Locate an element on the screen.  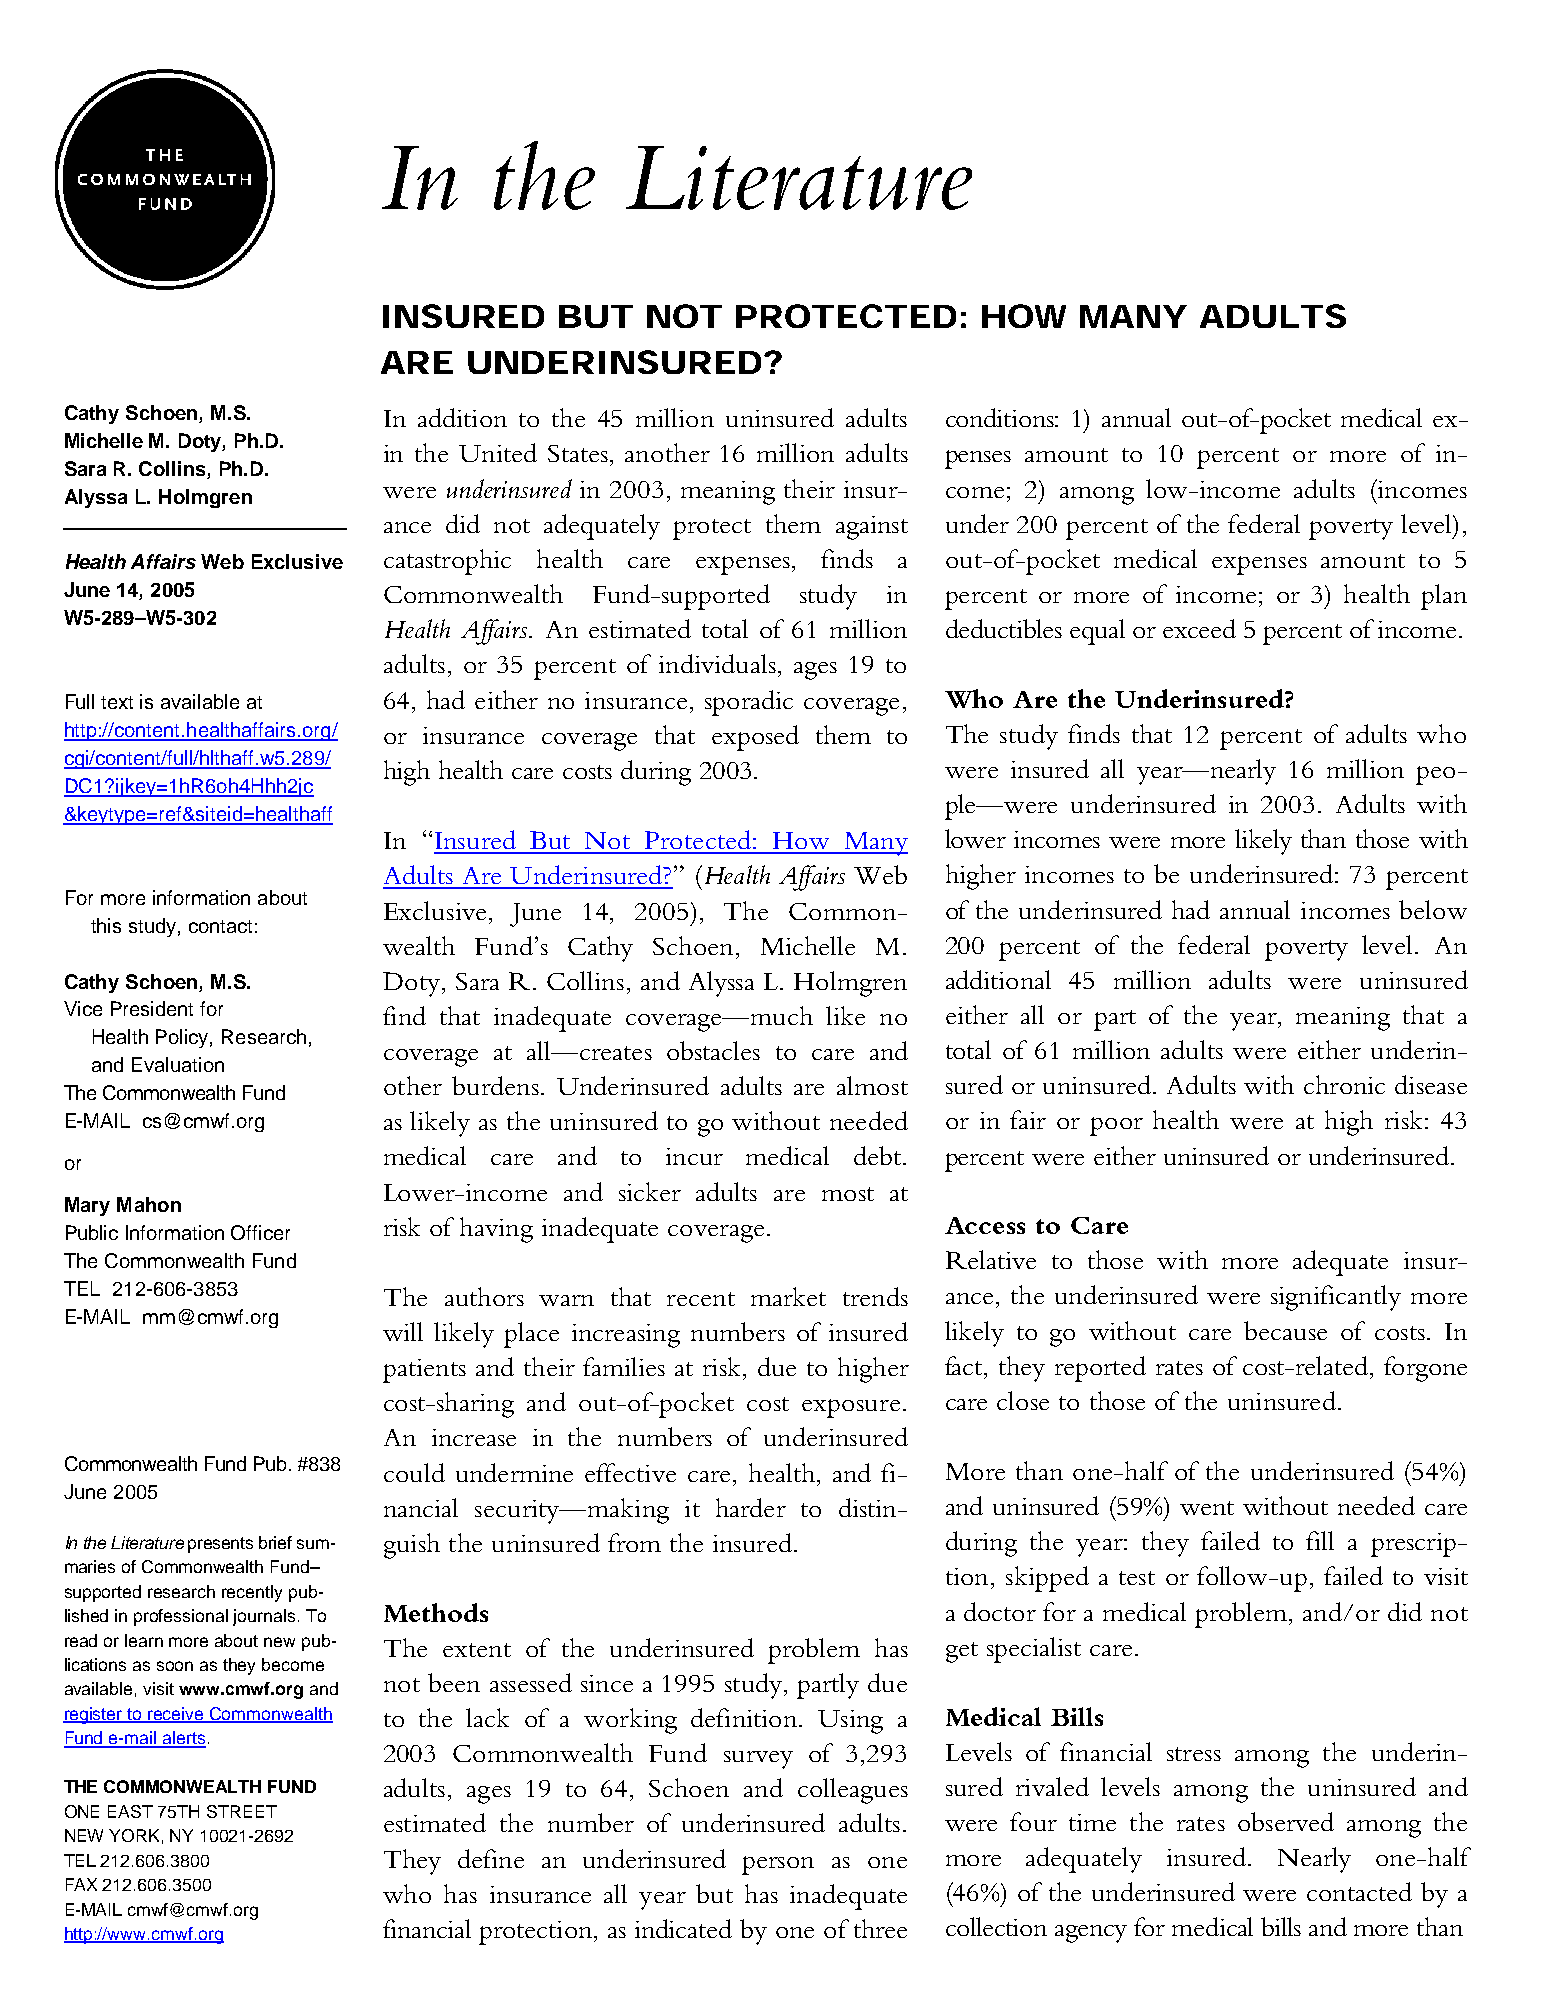
exposed is located at coordinates (755, 738).
